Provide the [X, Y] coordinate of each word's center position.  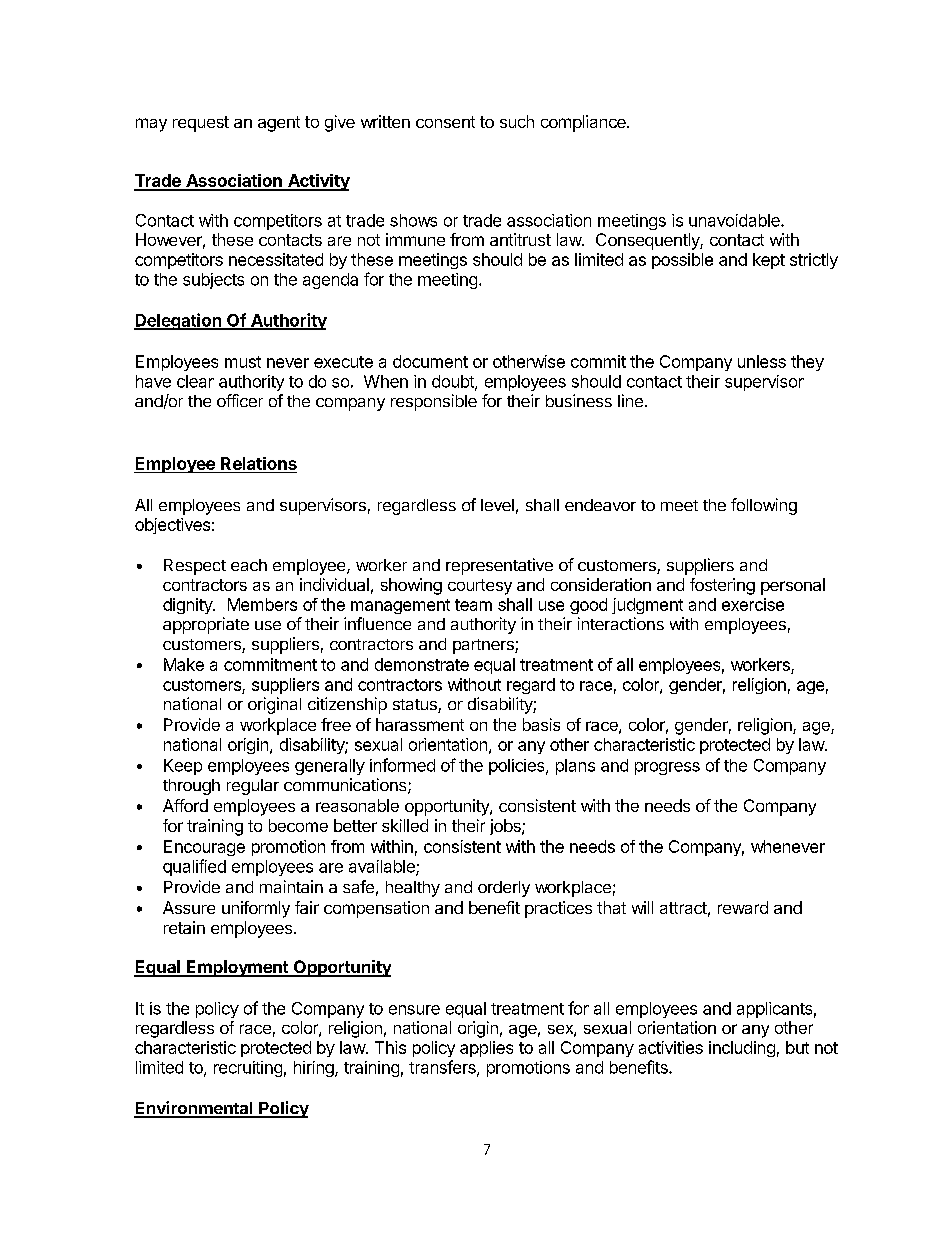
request [201, 124]
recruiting [248, 1069]
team [473, 605]
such [517, 121]
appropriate [206, 625]
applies [486, 1049]
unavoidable [735, 220]
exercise [753, 604]
